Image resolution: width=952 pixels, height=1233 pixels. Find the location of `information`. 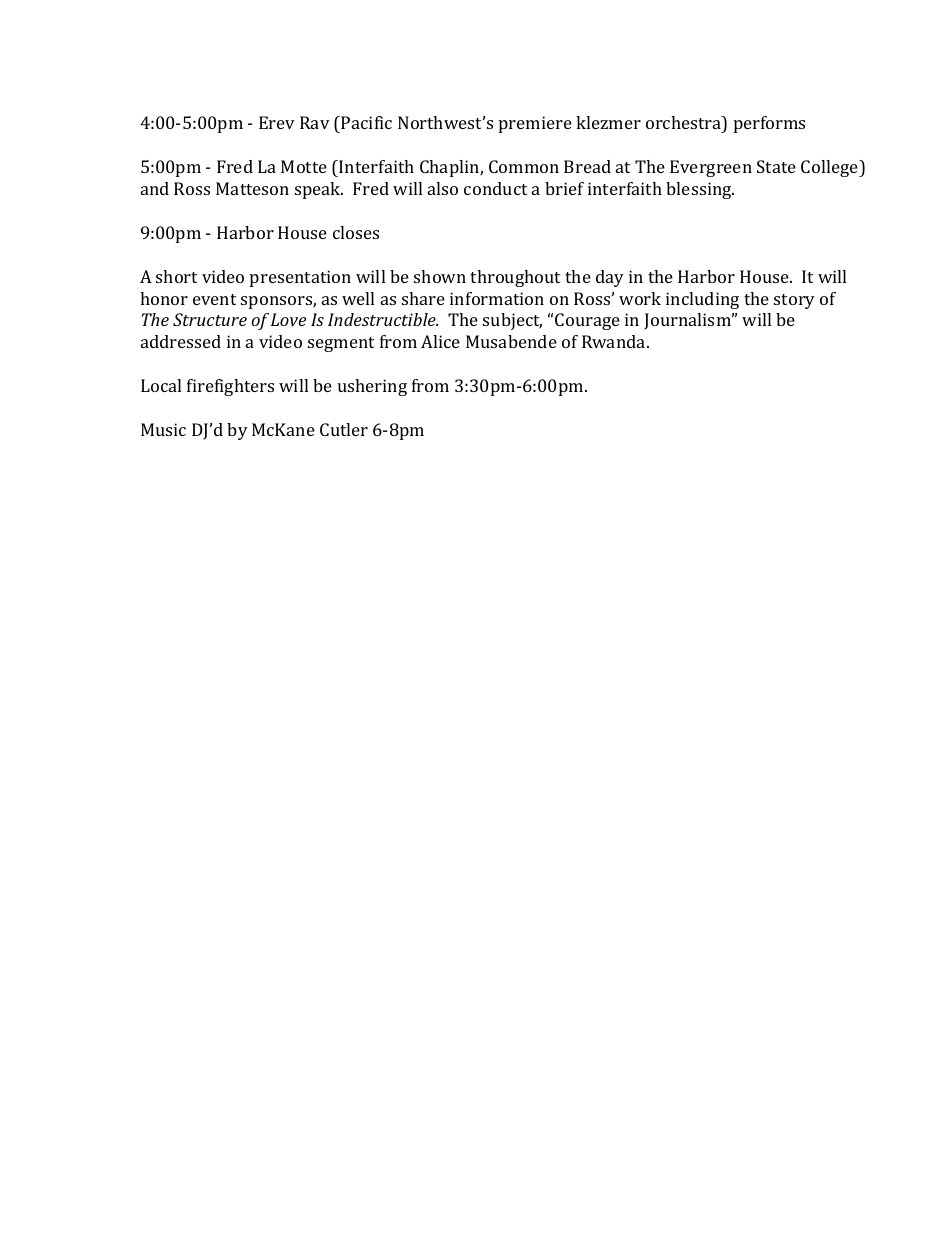

information is located at coordinates (497, 298).
